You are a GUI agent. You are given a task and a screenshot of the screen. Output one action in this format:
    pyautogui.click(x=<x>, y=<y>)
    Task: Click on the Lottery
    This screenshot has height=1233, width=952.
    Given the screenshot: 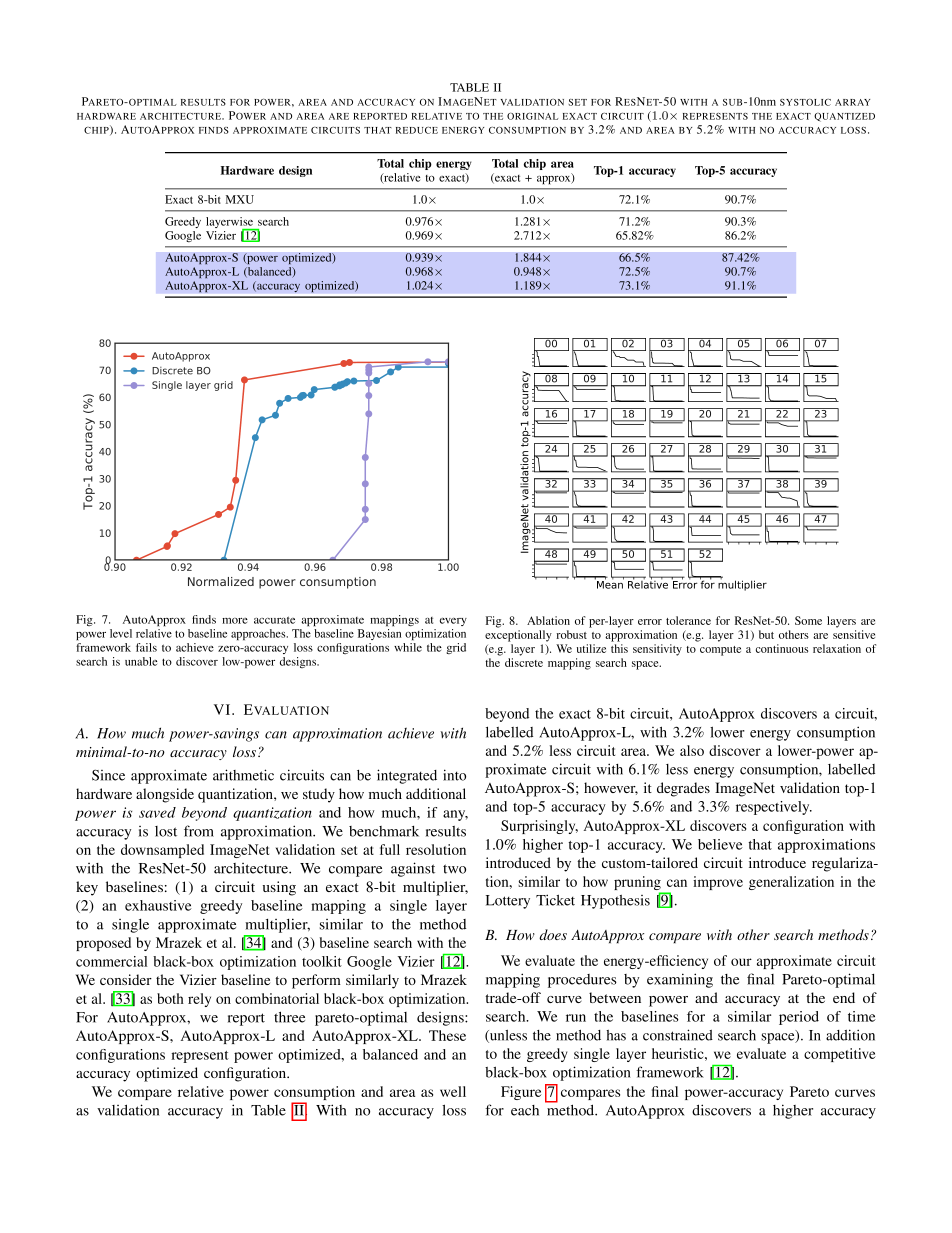 What is the action you would take?
    pyautogui.click(x=508, y=902)
